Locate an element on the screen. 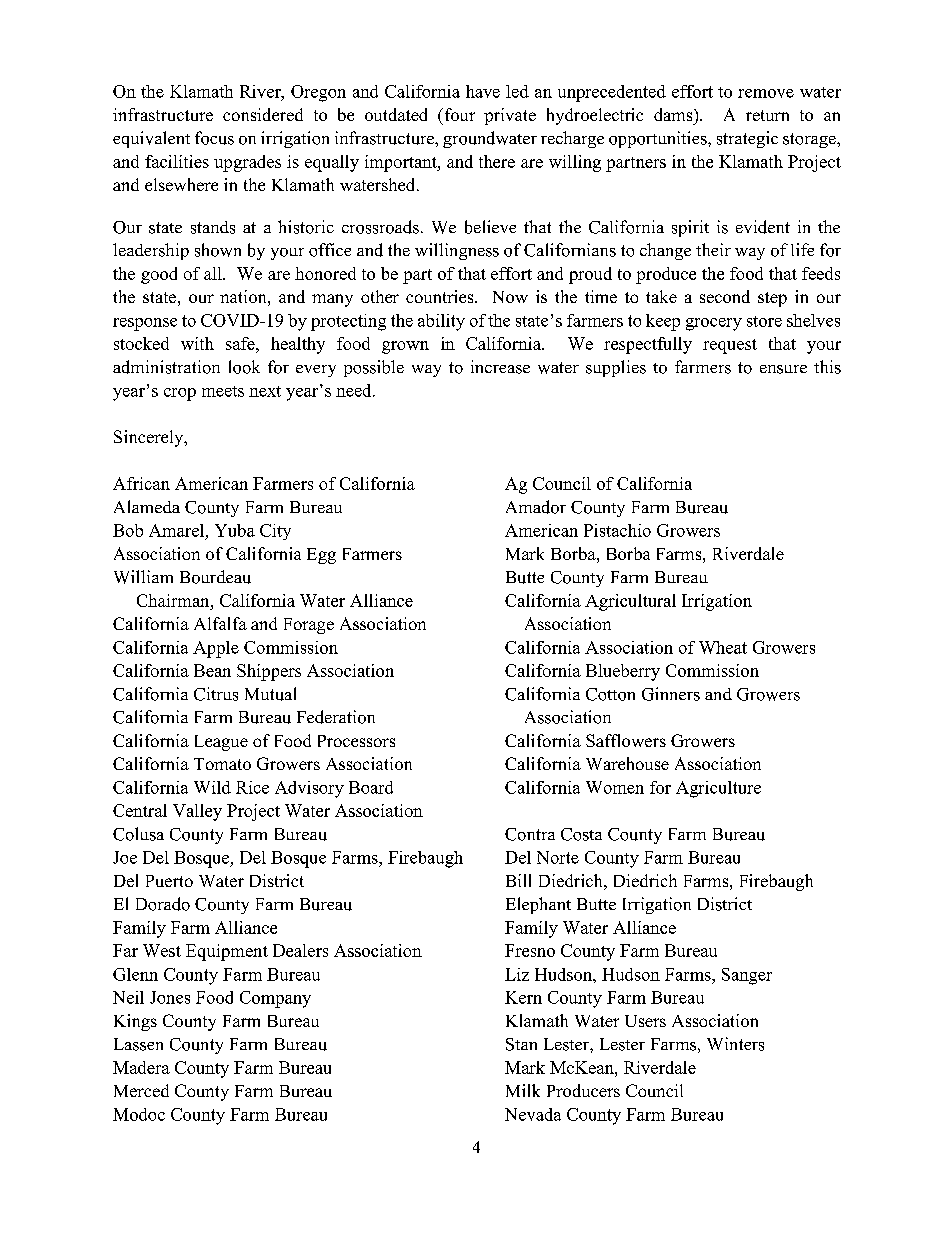 This screenshot has height=1233, width=952. Agricultural is located at coordinates (630, 602).
